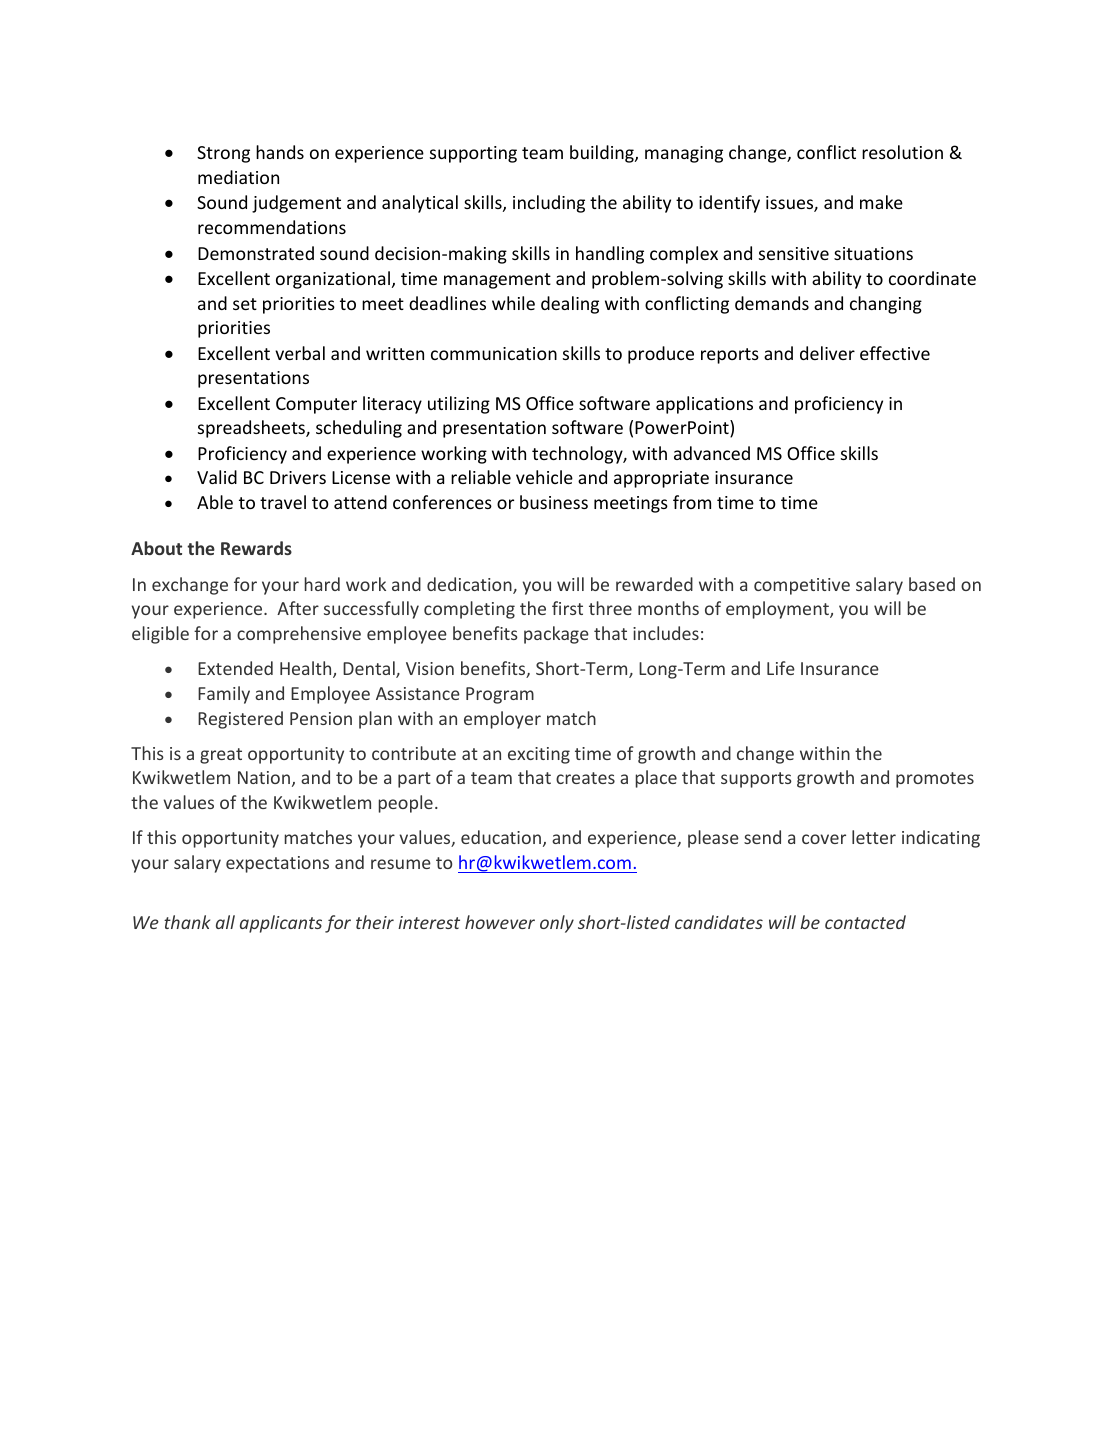 This screenshot has width=1117, height=1446. What do you see at coordinates (554, 502) in the screenshot?
I see `business` at bounding box center [554, 502].
